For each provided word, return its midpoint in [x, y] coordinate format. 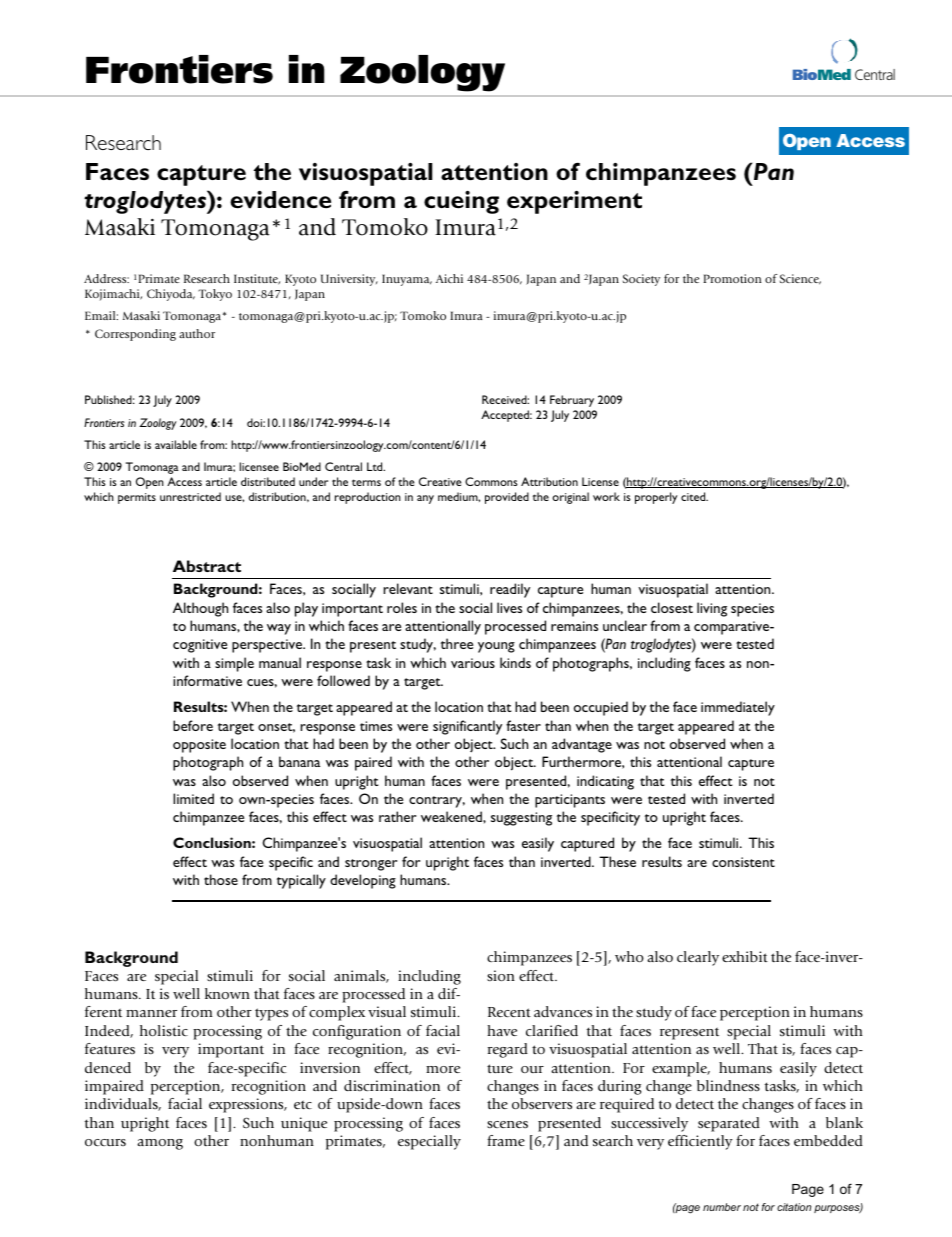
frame [506, 1140]
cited [694, 496]
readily [510, 590]
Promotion [732, 278]
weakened [452, 816]
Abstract [207, 566]
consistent [743, 862]
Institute [257, 279]
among [160, 1144]
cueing [461, 202]
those [221, 879]
